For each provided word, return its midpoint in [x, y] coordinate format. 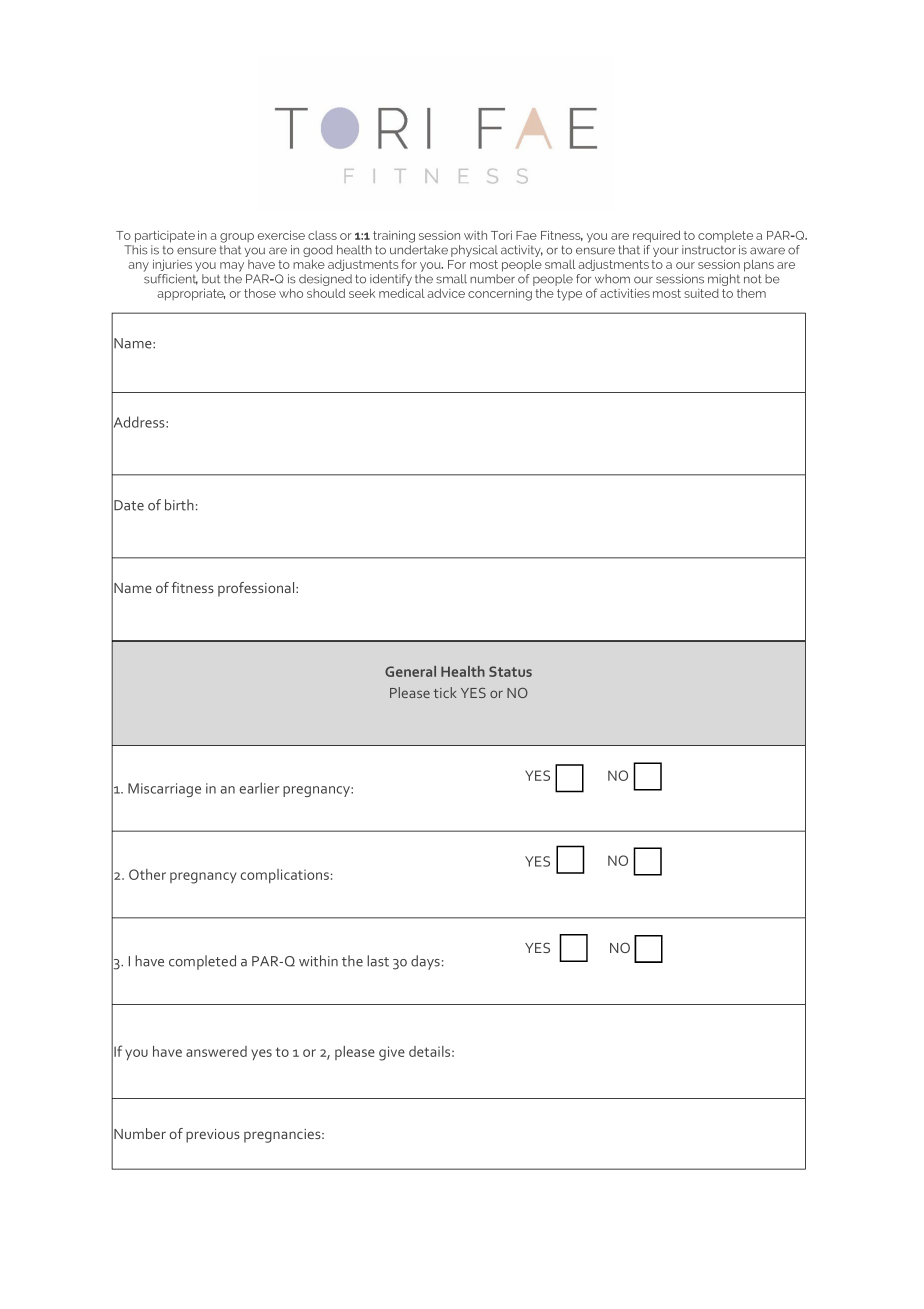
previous [213, 1136]
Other [147, 874]
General [410, 671]
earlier [260, 788]
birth [179, 505]
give [392, 1053]
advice [446, 293]
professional [257, 589]
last [378, 961]
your [665, 252]
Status [510, 671]
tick [445, 692]
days [425, 962]
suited [701, 293]
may [232, 267]
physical [474, 251]
